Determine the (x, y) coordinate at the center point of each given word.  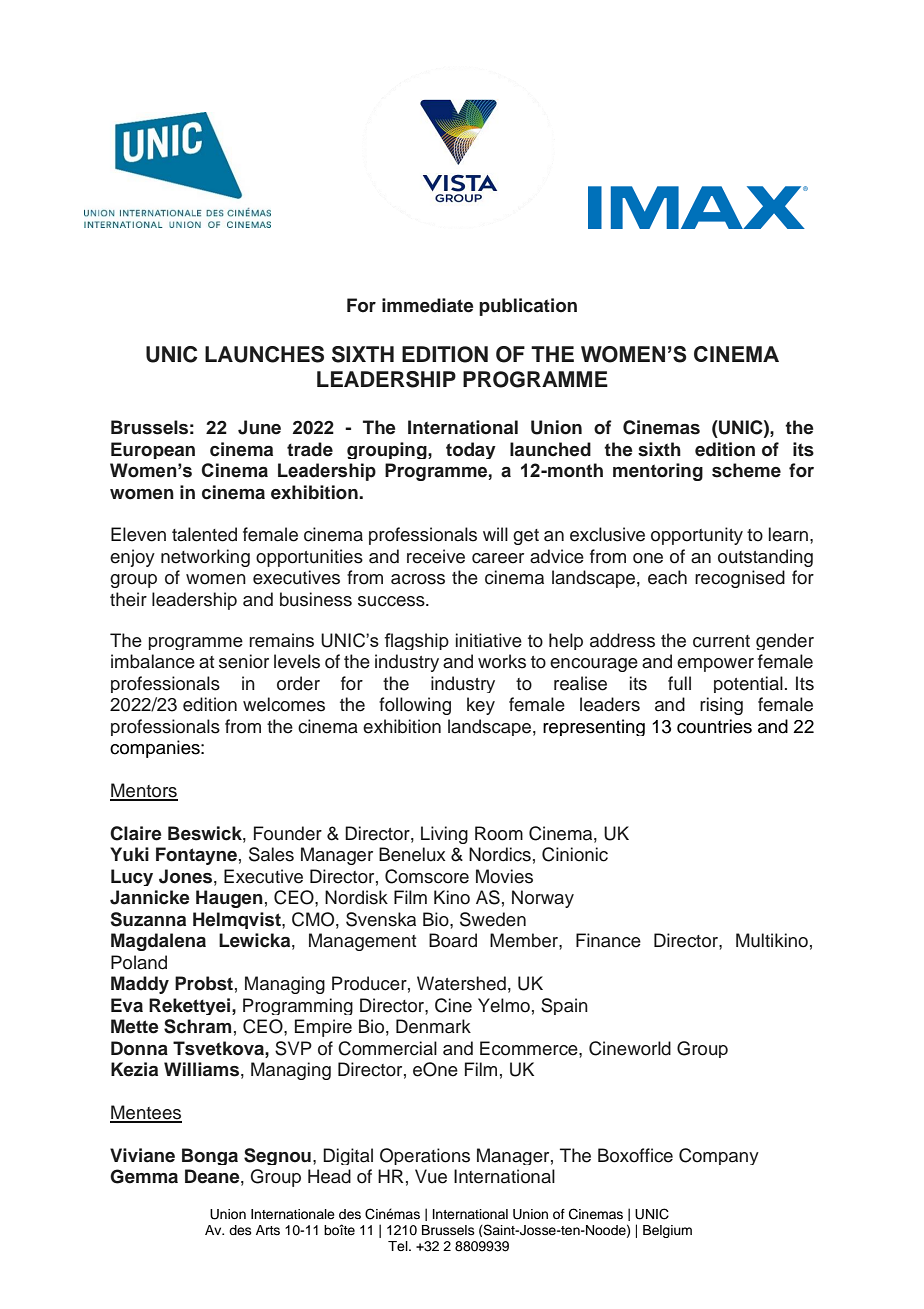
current (721, 641)
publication (528, 307)
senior (244, 661)
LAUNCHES (264, 354)
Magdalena (158, 942)
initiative (489, 640)
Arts (268, 1230)
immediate (427, 305)
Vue (431, 1176)
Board (453, 940)
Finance (608, 940)
